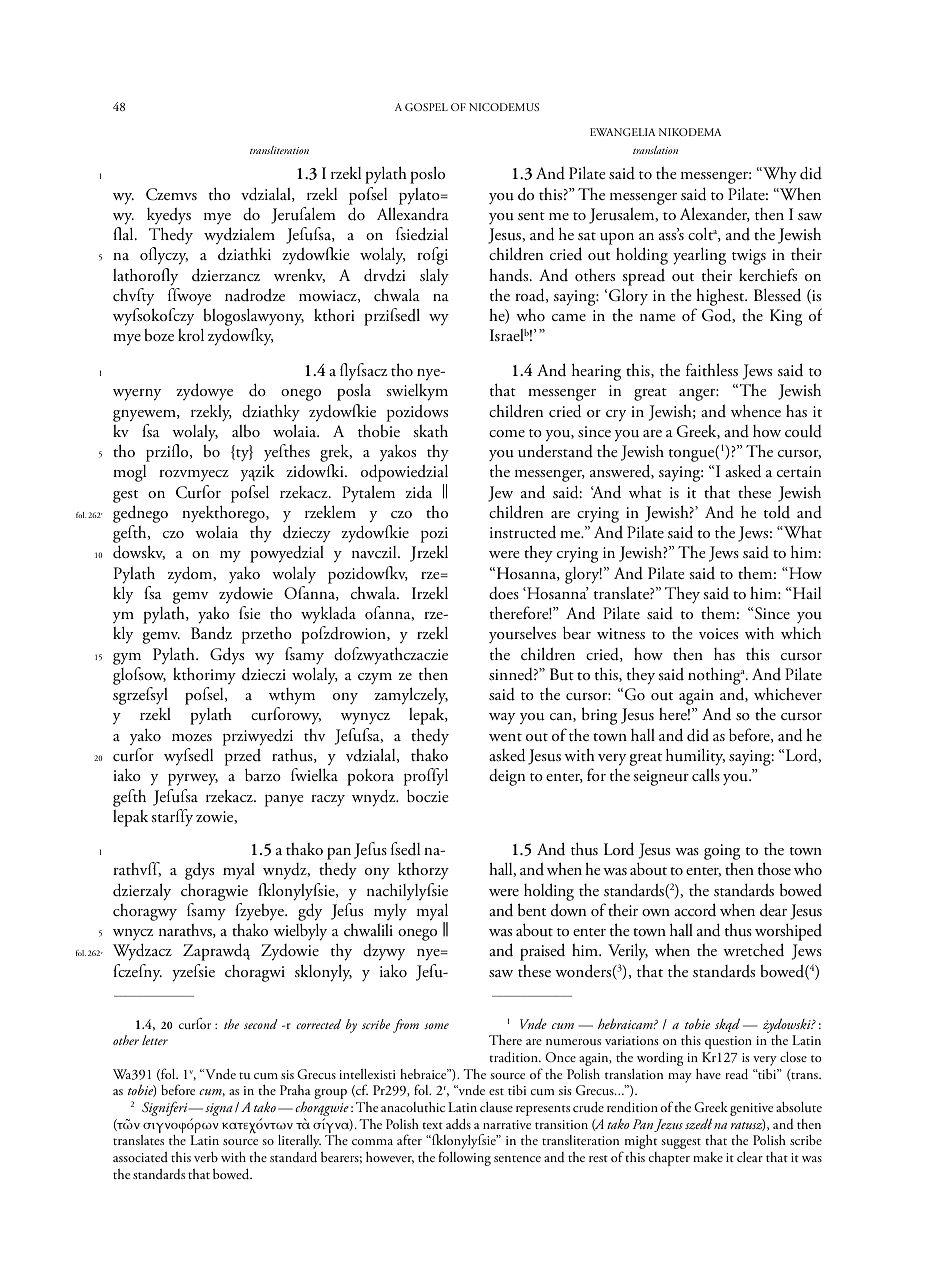 The image size is (929, 1288). What do you see at coordinates (522, 635) in the page?
I see `yourselves` at bounding box center [522, 635].
